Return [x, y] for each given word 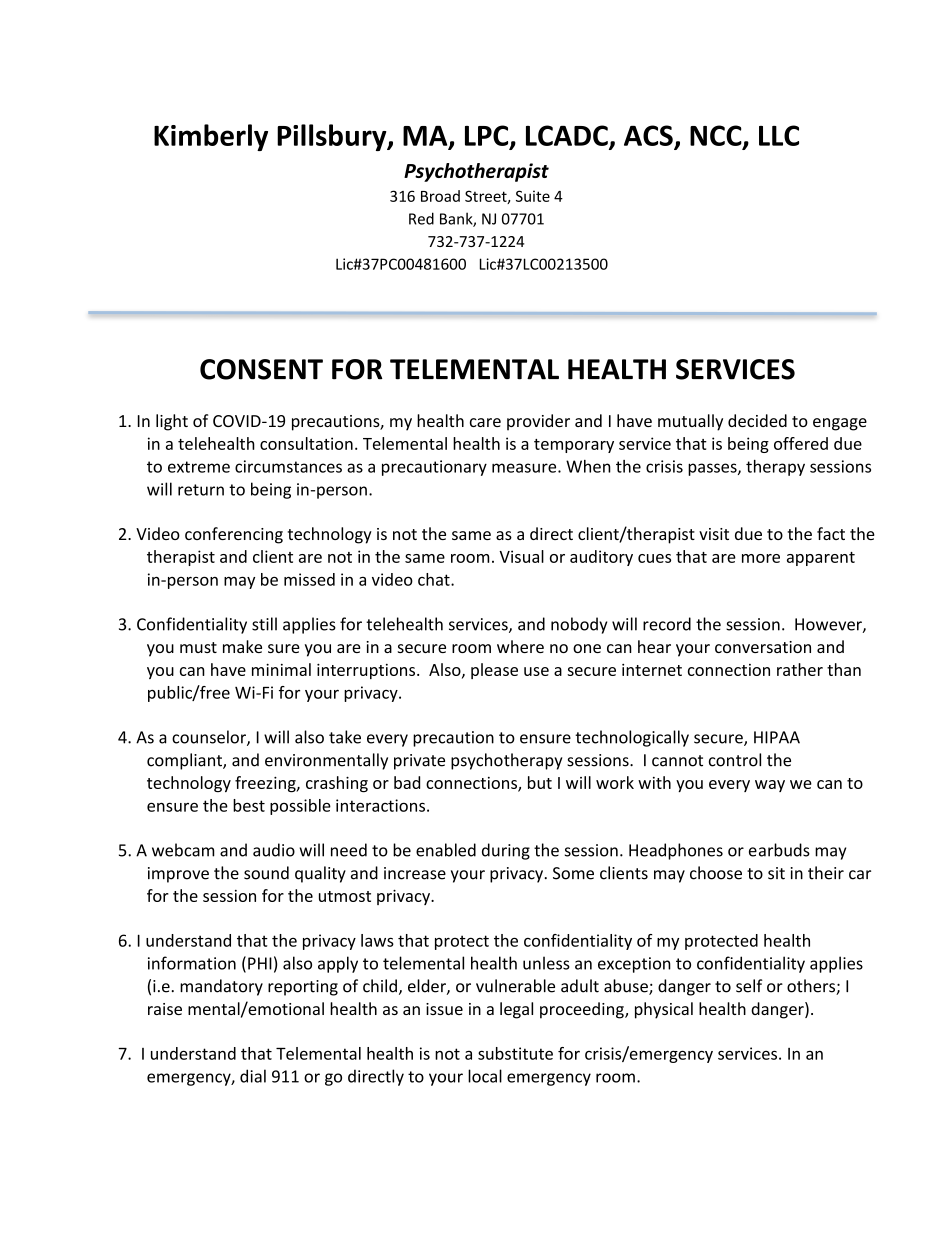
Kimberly [211, 137]
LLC [779, 135]
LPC [488, 136]
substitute [515, 1053]
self [749, 986]
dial [253, 1076]
